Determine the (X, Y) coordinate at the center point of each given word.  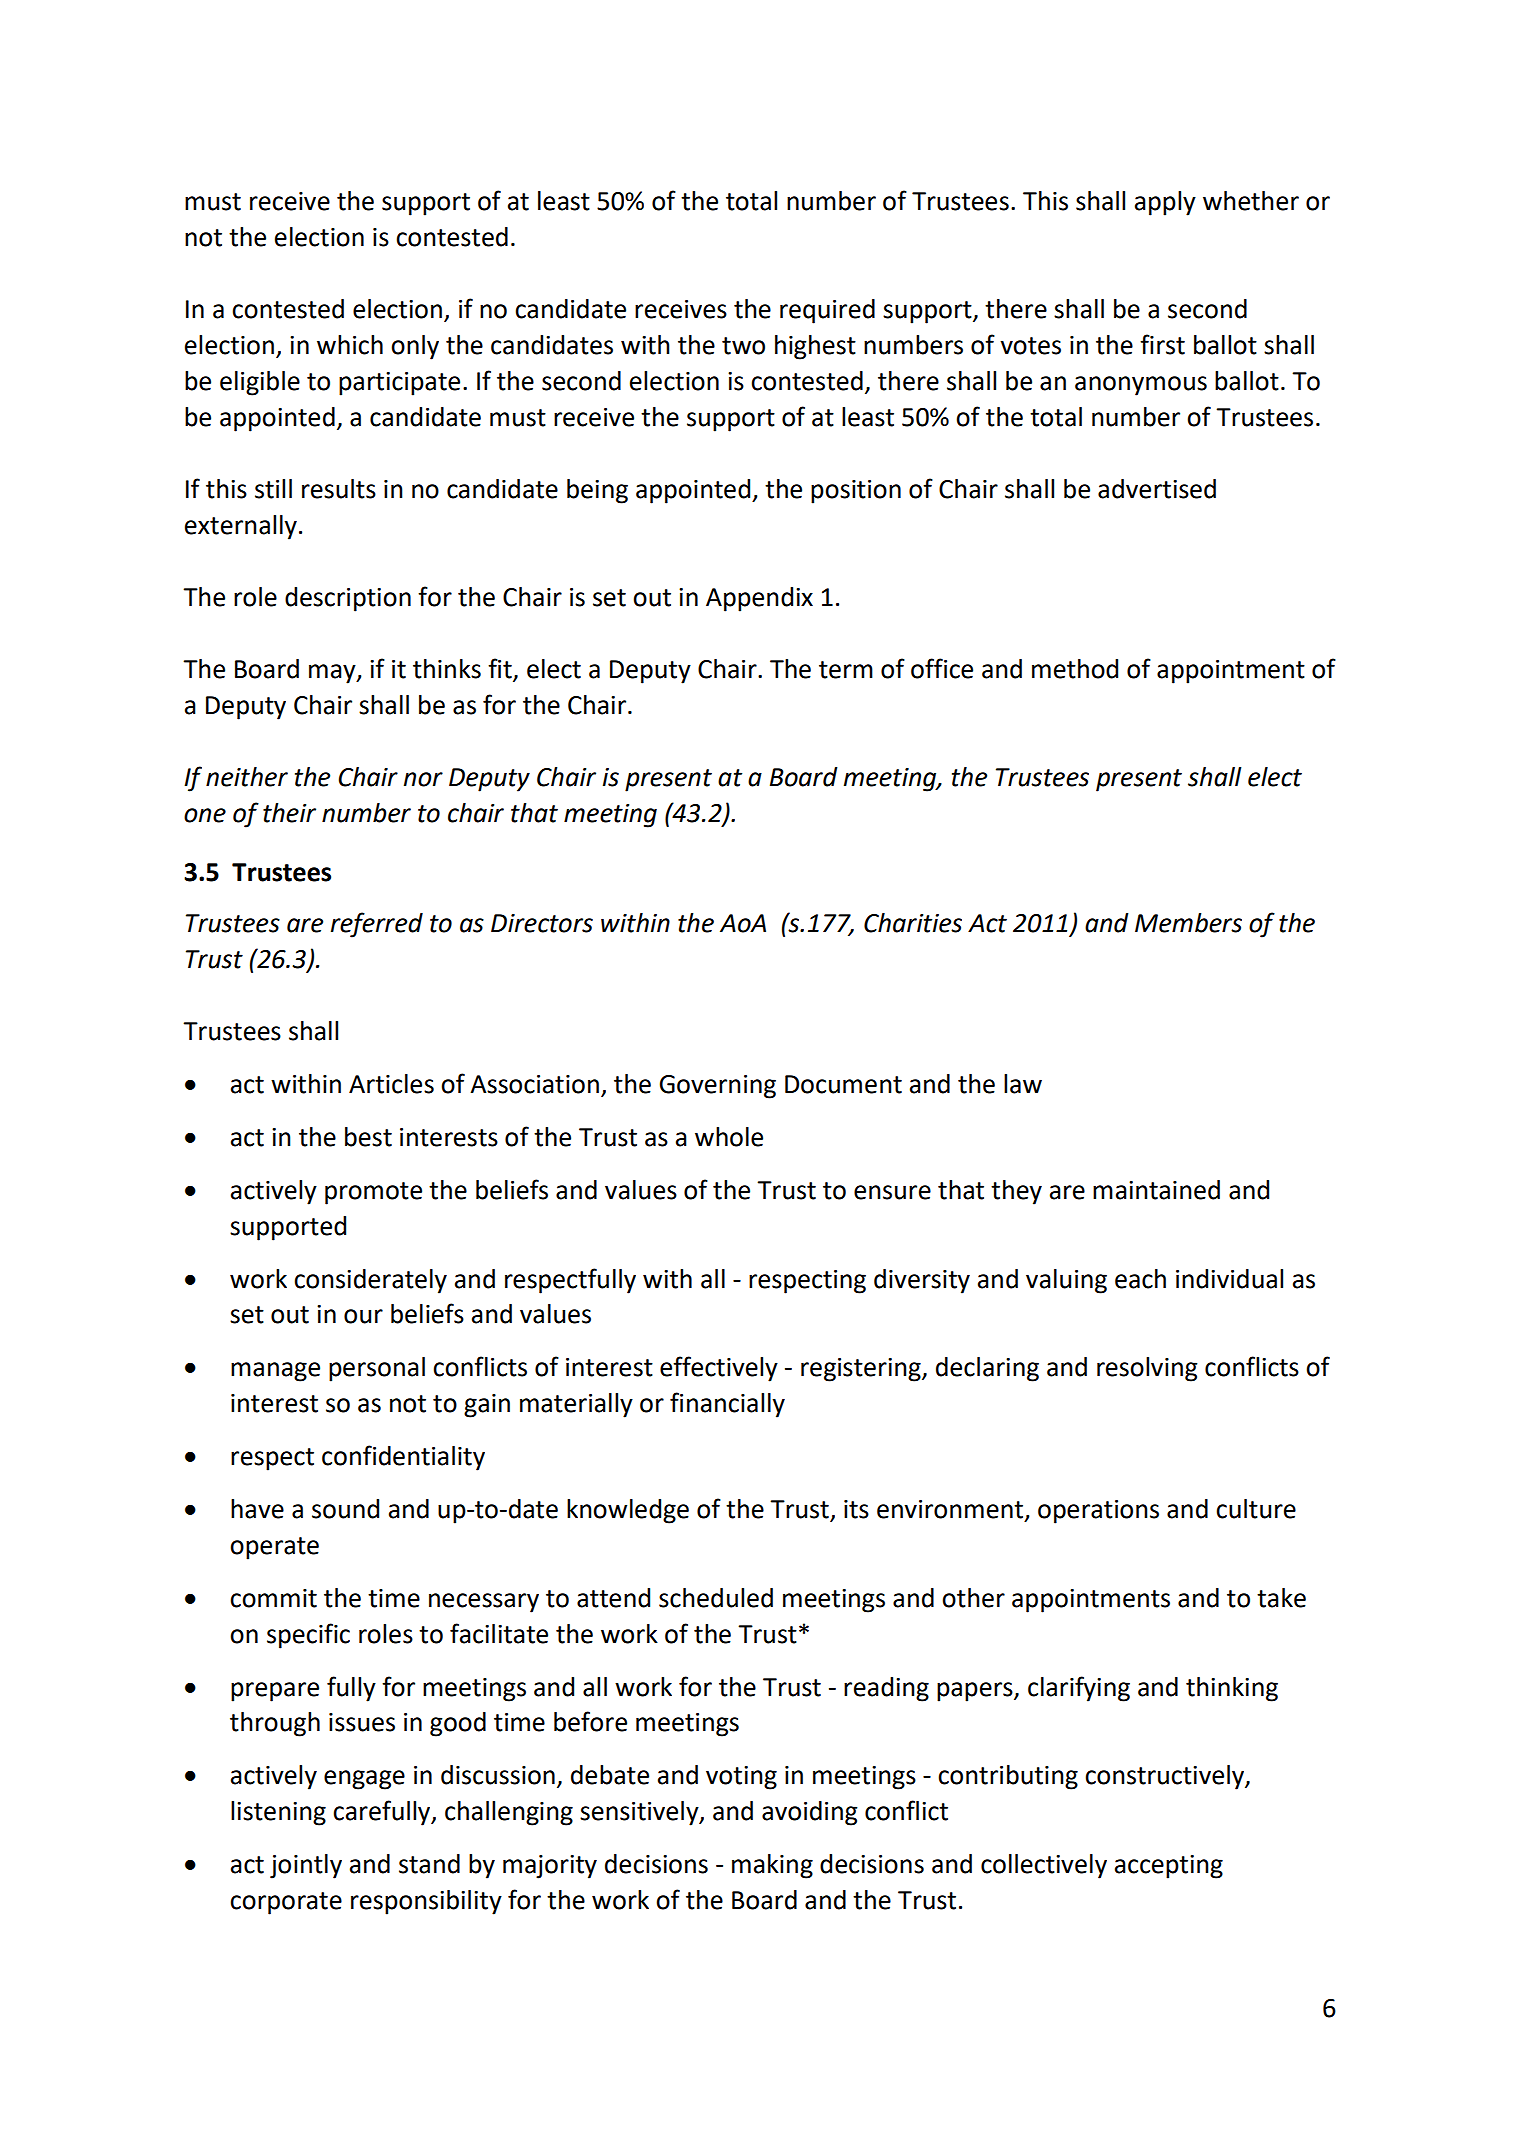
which (350, 345)
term (846, 670)
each (1140, 1279)
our (363, 1316)
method (1075, 669)
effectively (719, 1369)
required (827, 311)
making (772, 1866)
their (289, 813)
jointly (306, 1866)
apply (1165, 203)
